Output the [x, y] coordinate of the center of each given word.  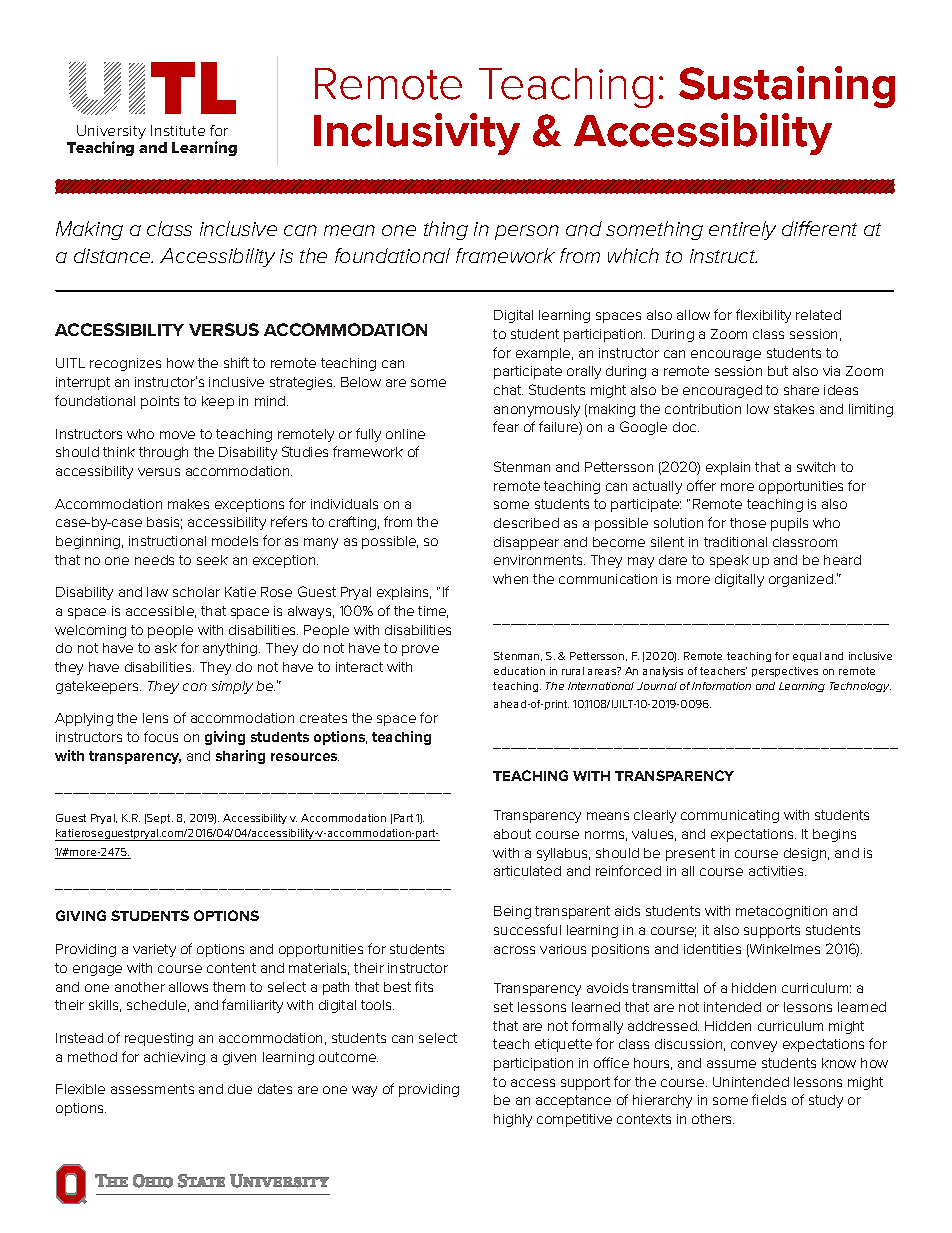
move [177, 435]
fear [506, 426]
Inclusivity [417, 134]
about [512, 834]
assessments [152, 1089]
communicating [730, 816]
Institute [178, 130]
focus [161, 736]
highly [513, 1120]
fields [769, 1099]
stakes [794, 409]
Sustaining [787, 87]
